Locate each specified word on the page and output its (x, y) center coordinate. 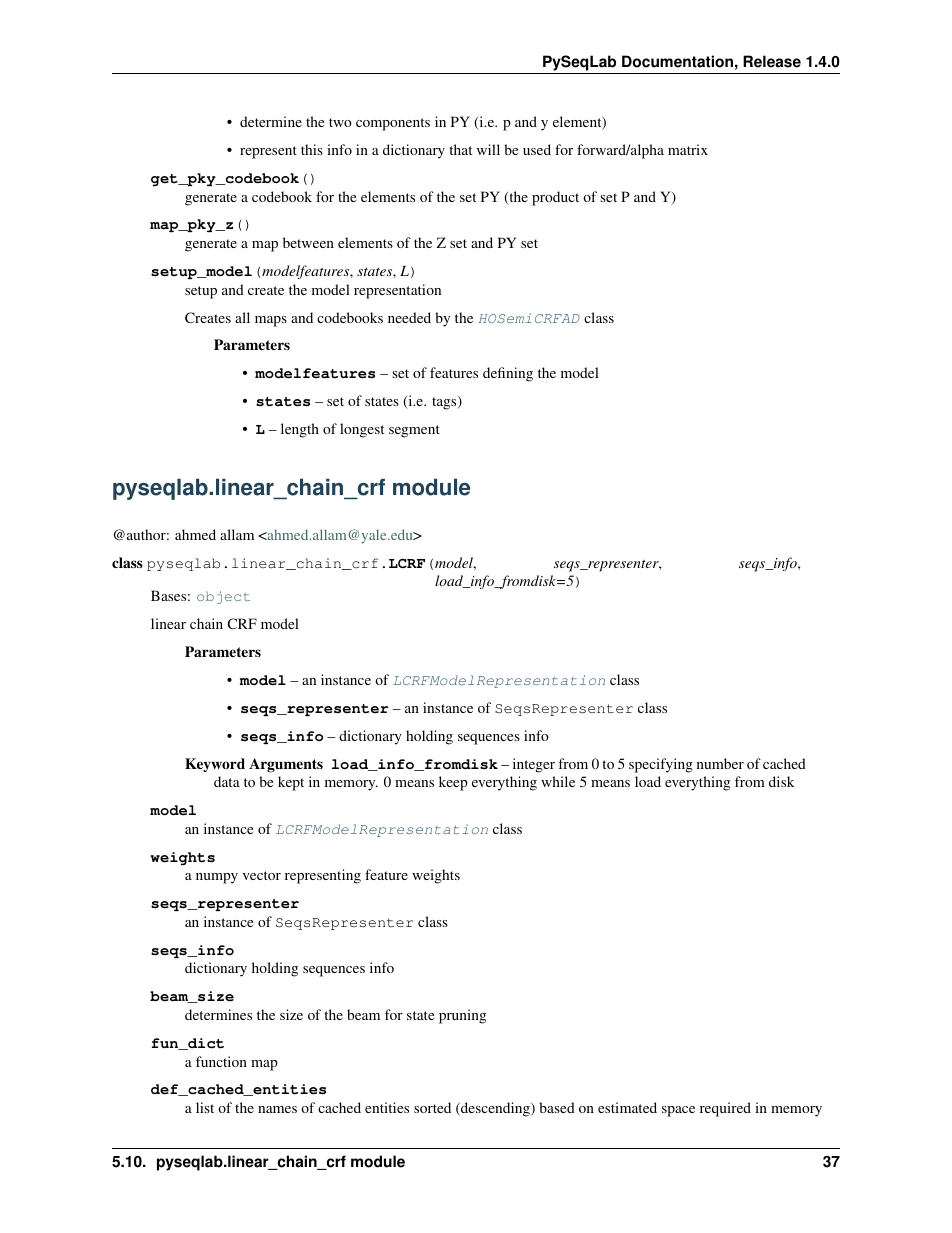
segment (414, 431)
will (488, 149)
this (312, 149)
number (720, 763)
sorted (432, 1107)
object (223, 597)
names (277, 1109)
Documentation (677, 61)
